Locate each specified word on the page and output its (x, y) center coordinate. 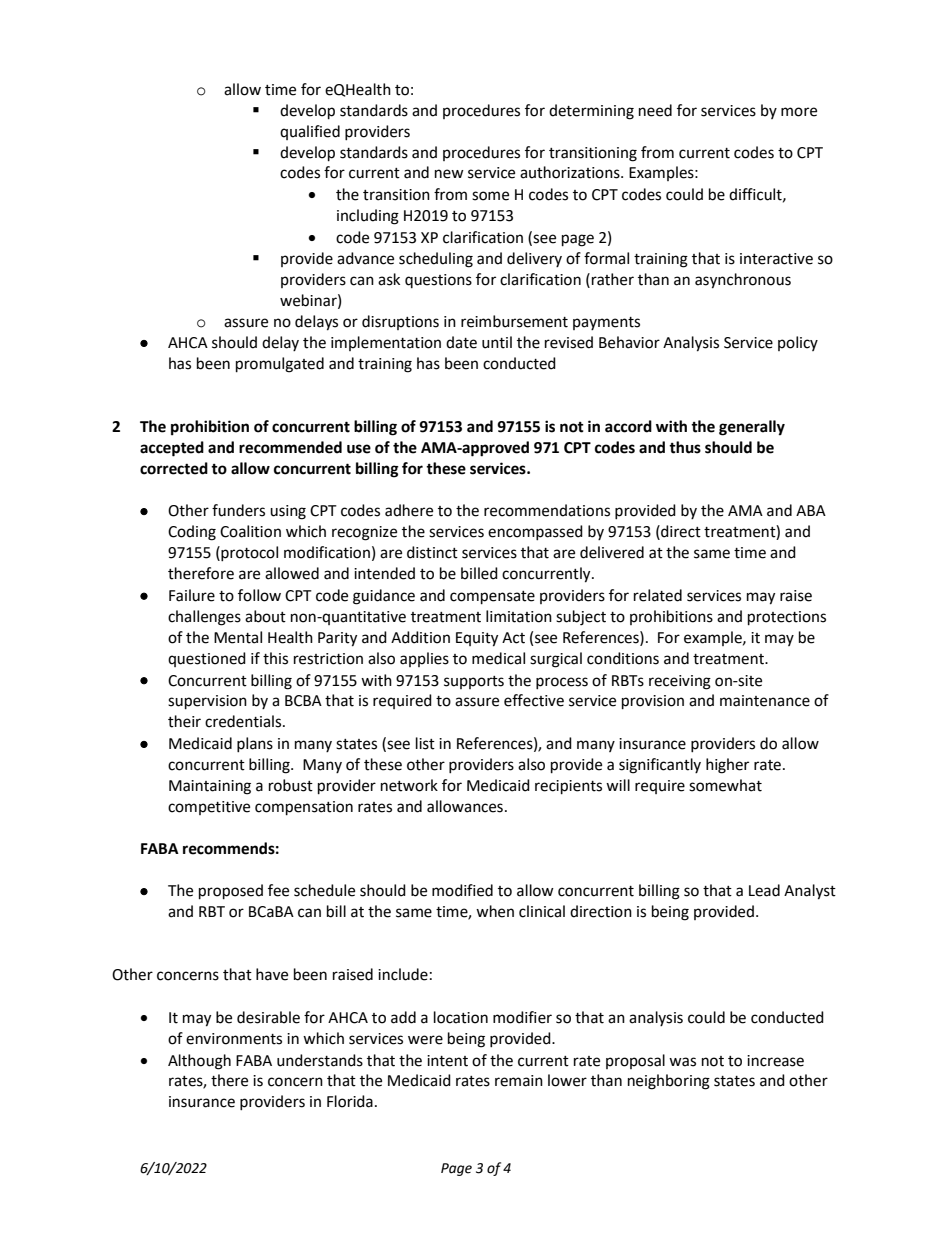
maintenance (765, 701)
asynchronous (743, 281)
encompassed (535, 532)
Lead (764, 890)
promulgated (280, 365)
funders (238, 510)
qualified (310, 132)
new (449, 174)
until (497, 342)
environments (234, 1039)
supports (474, 682)
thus (685, 447)
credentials (244, 721)
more (799, 112)
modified (462, 890)
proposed (231, 892)
